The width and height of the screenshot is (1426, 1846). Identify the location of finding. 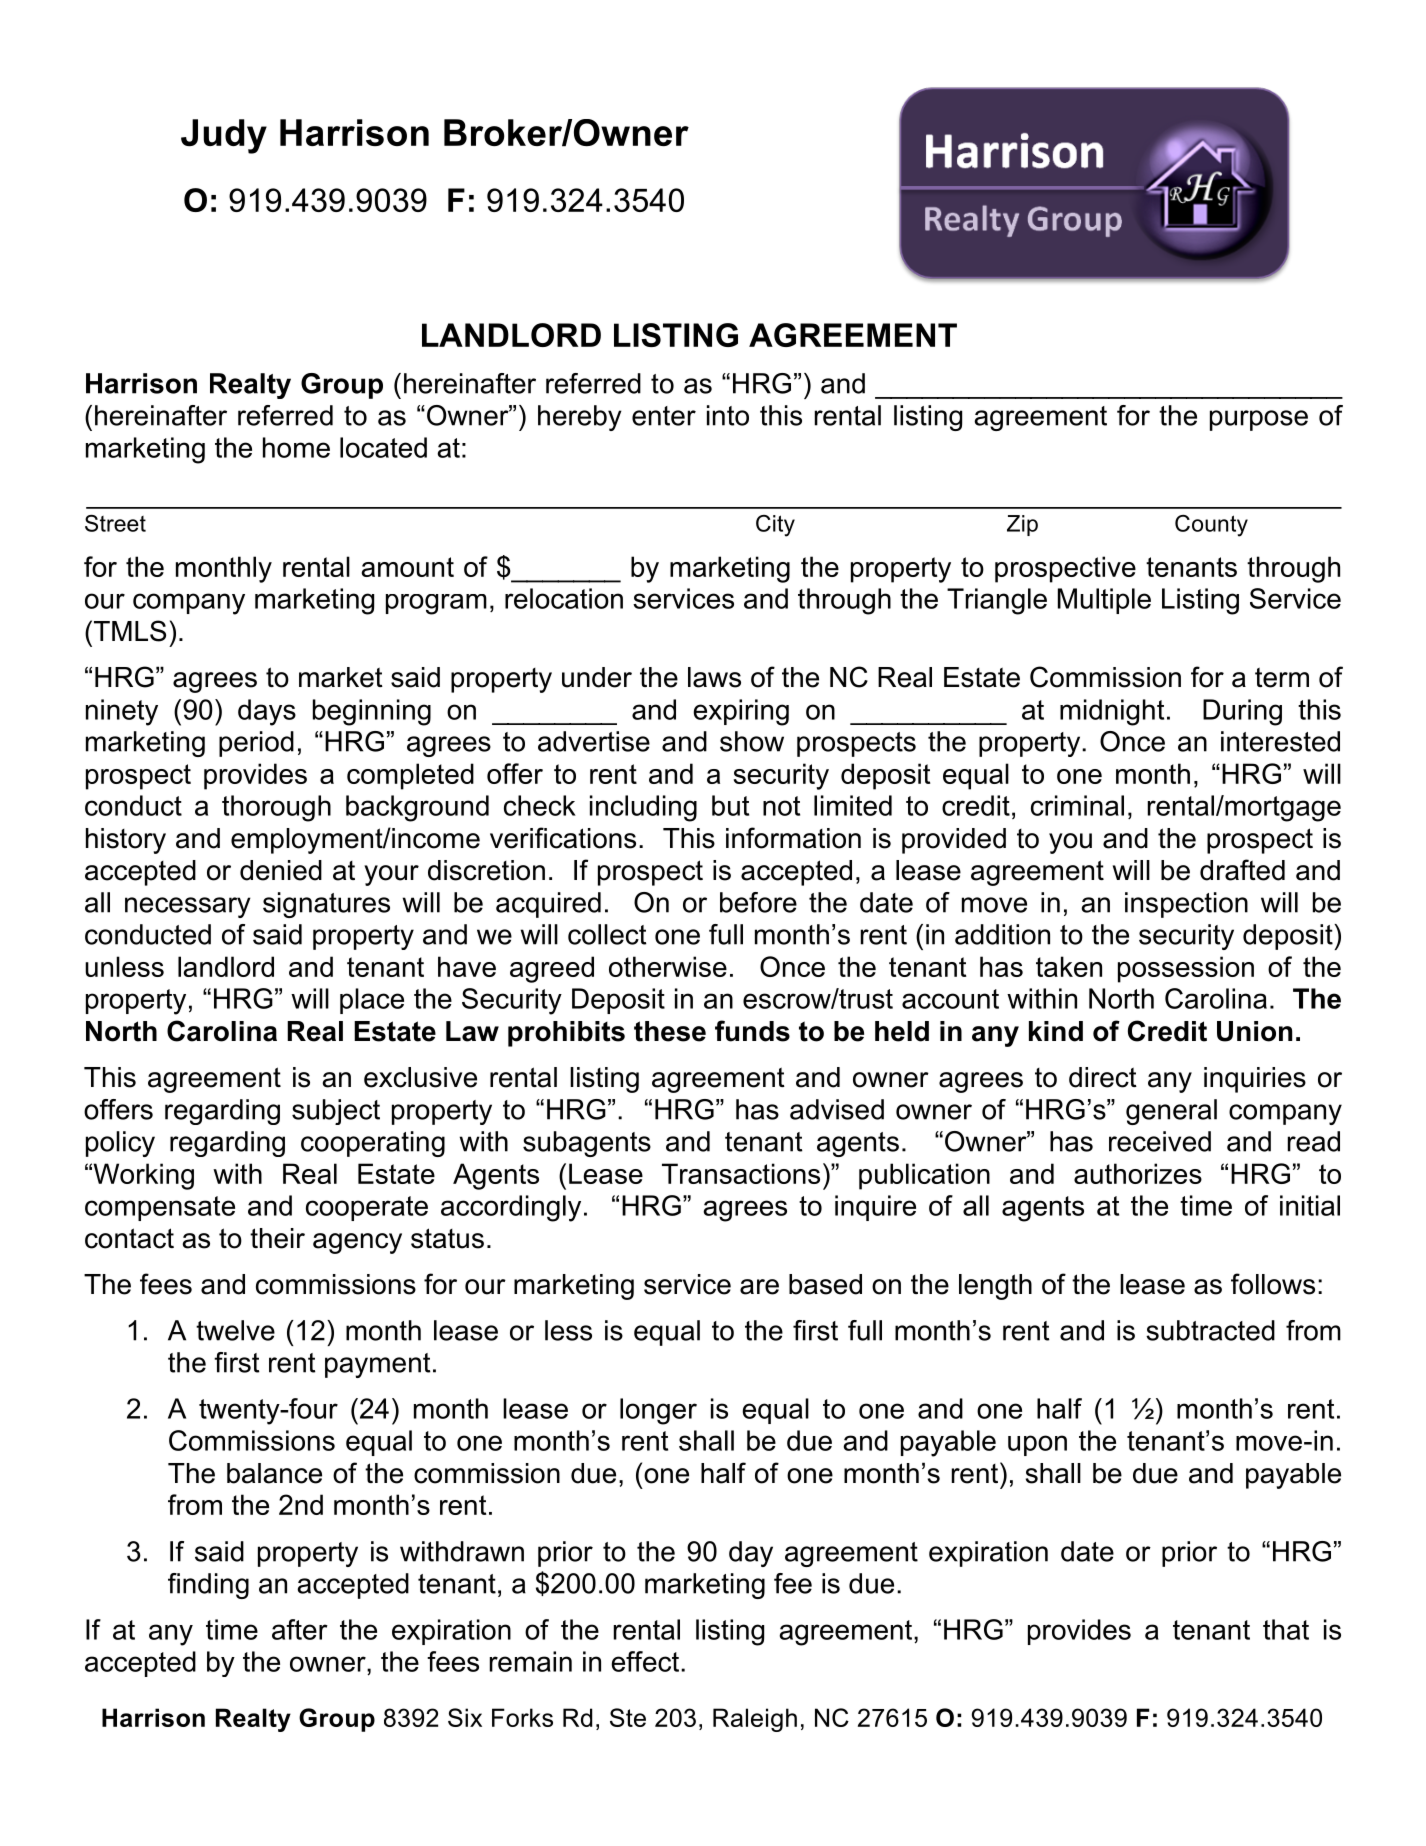
(208, 1586).
